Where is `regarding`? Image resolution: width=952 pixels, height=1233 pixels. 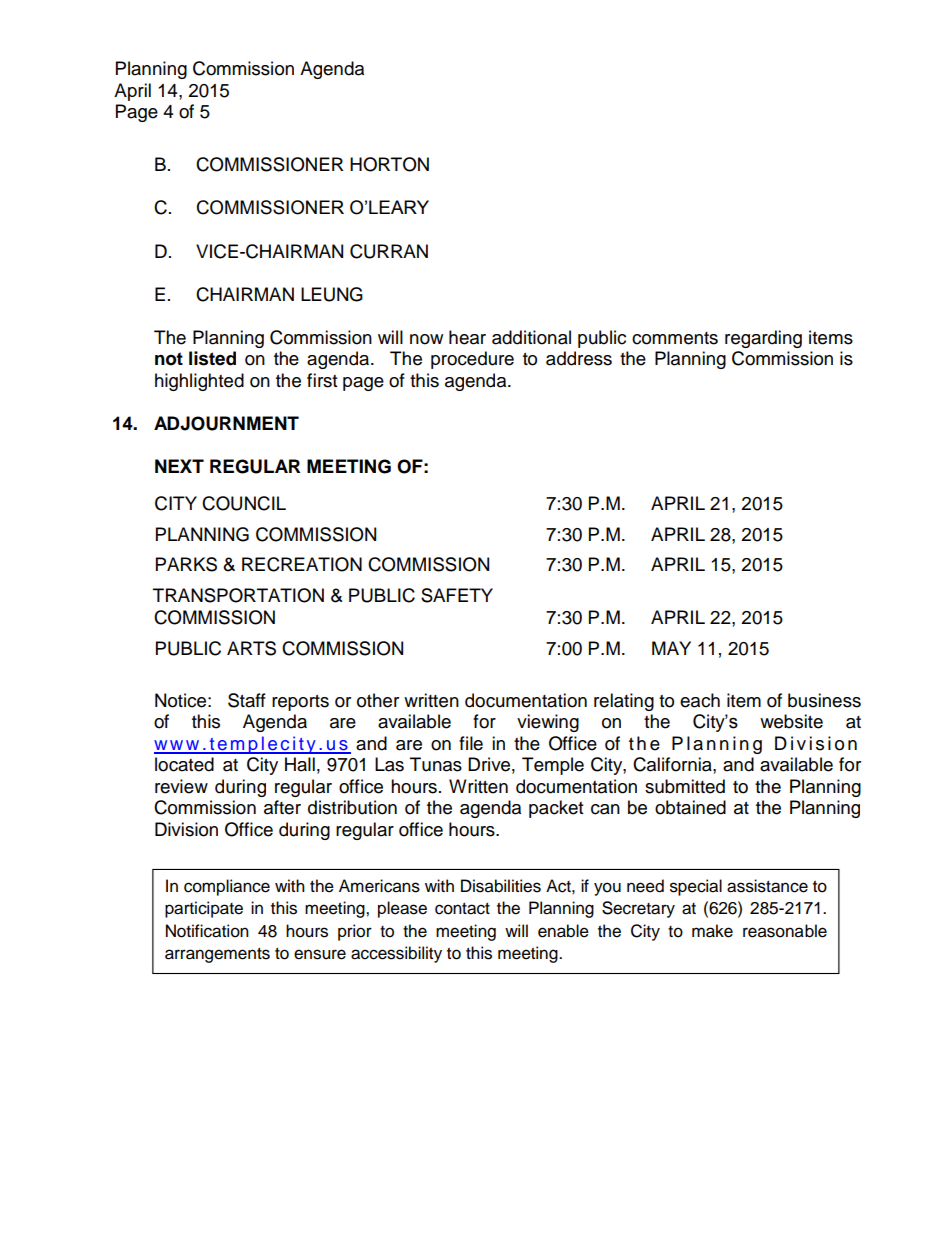
regarding is located at coordinates (763, 339).
